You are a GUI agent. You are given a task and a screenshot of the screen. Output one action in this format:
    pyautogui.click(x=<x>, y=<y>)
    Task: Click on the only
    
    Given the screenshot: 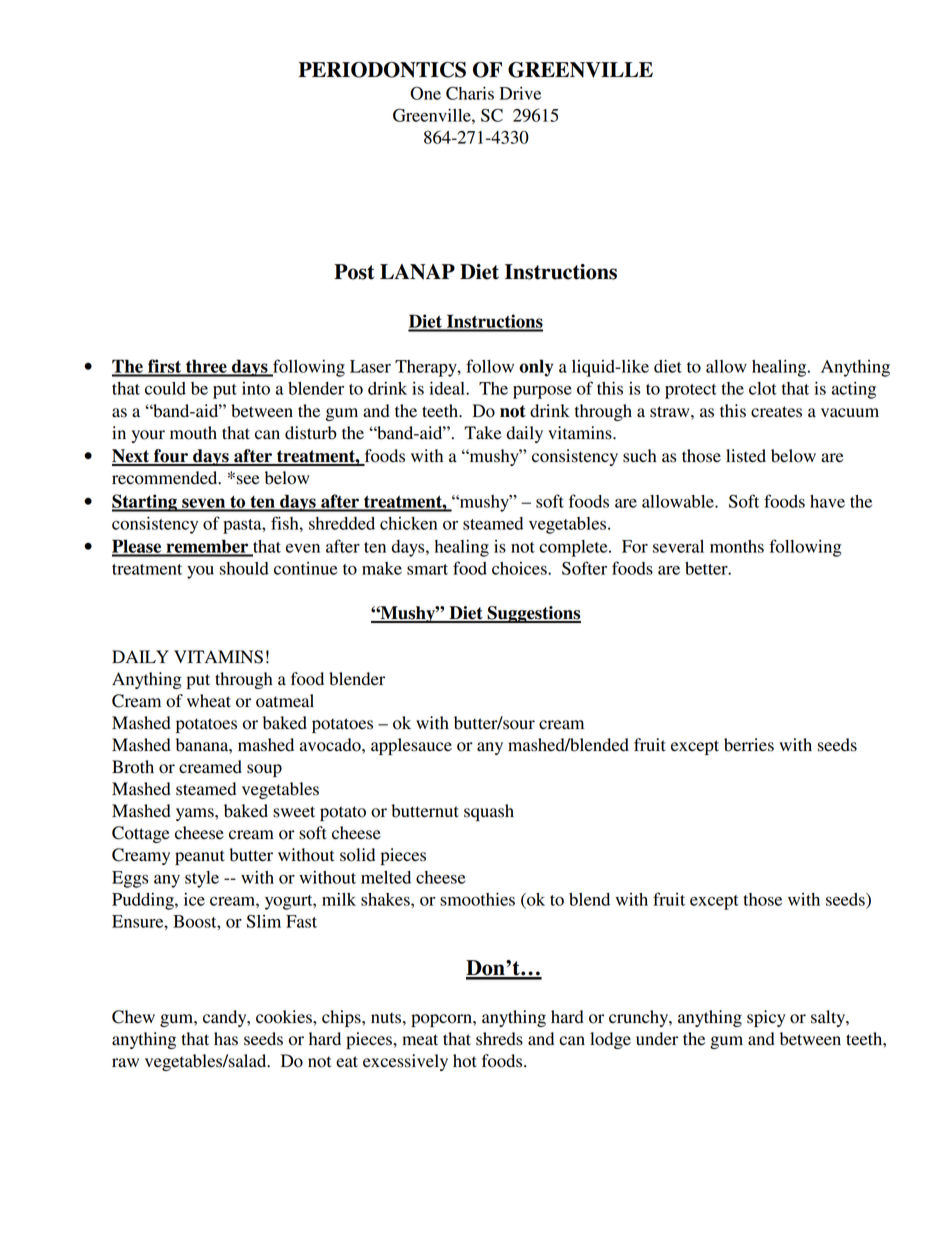 What is the action you would take?
    pyautogui.click(x=536, y=368)
